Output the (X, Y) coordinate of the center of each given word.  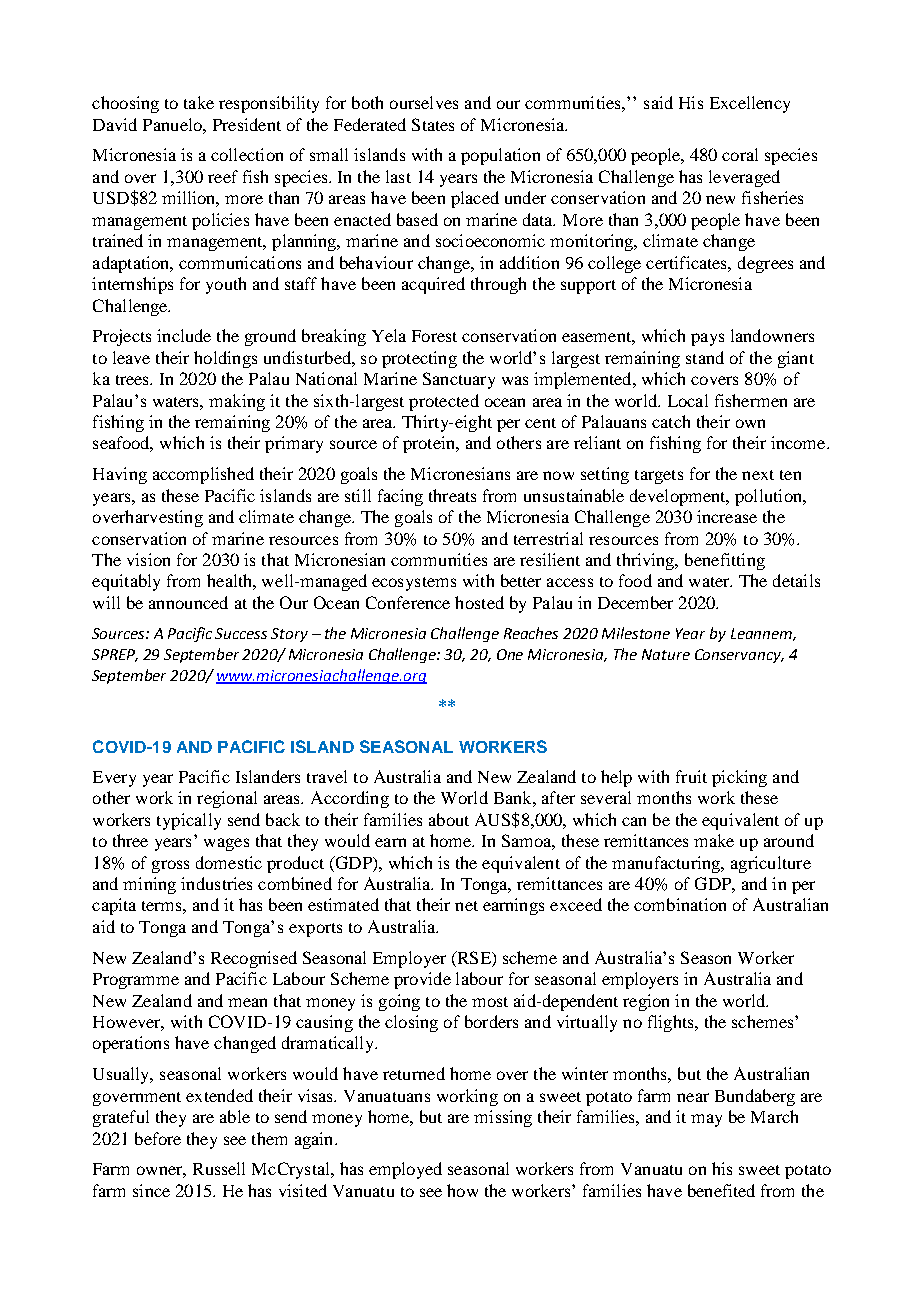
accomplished (203, 475)
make (714, 840)
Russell (219, 1168)
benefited (721, 1190)
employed (405, 1170)
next (758, 475)
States (433, 124)
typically (189, 821)
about (449, 819)
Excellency (750, 104)
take (199, 102)
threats (452, 495)
